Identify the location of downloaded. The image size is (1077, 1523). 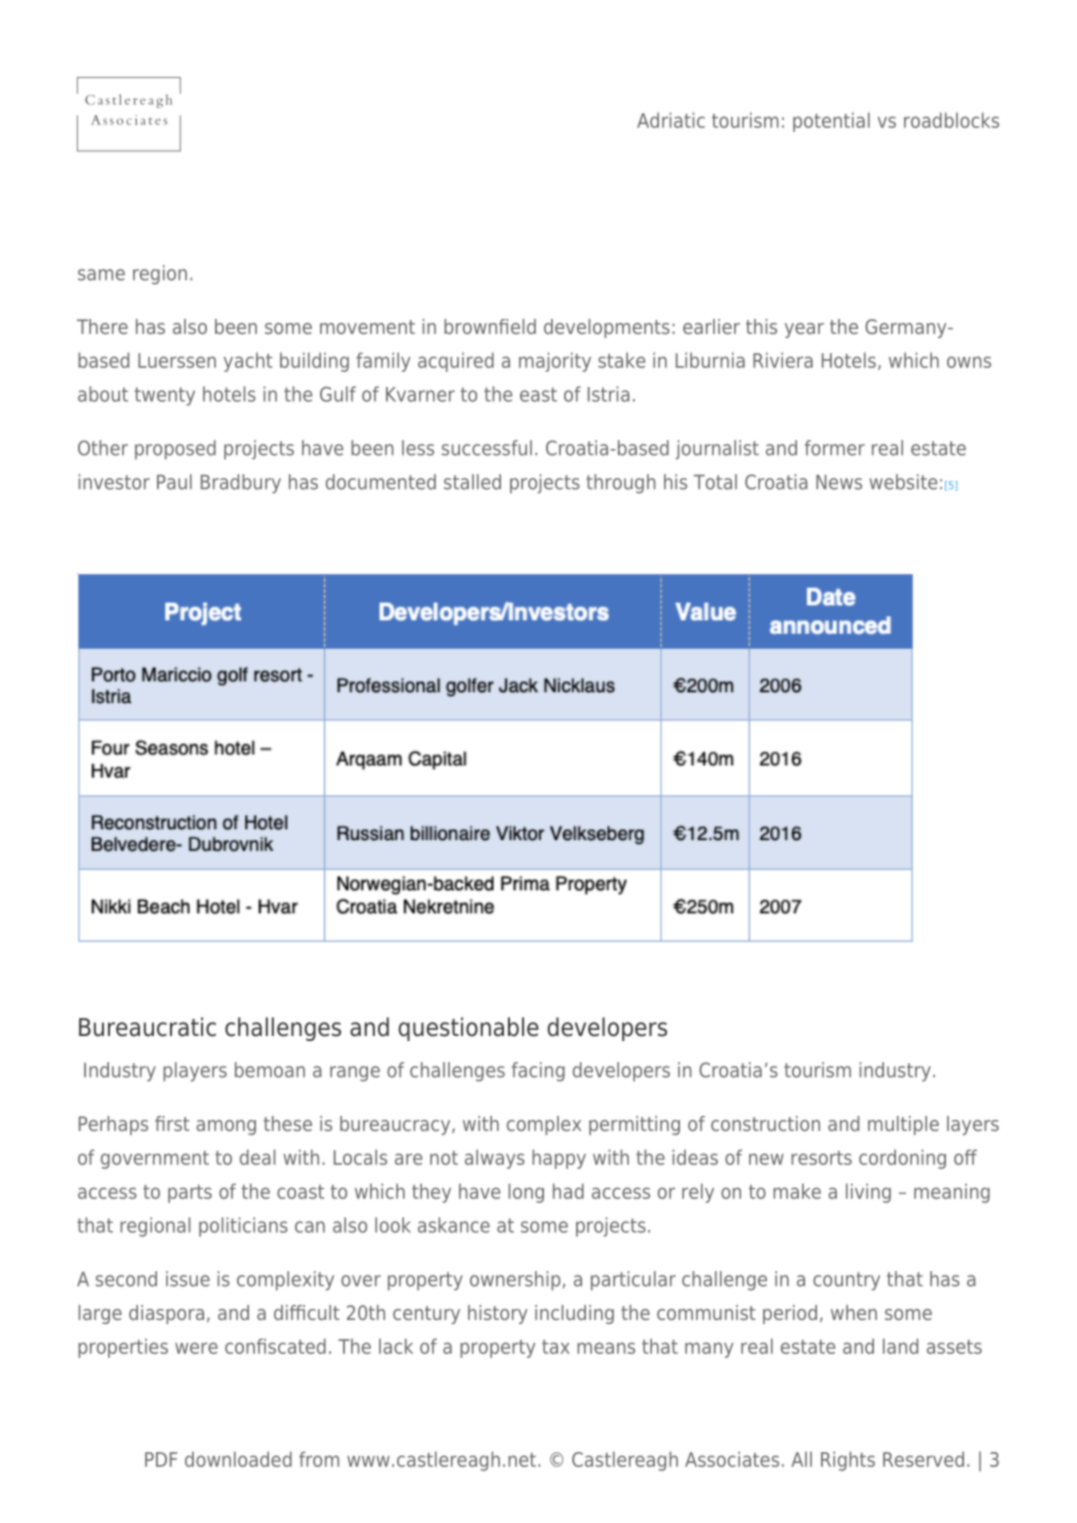
(238, 1459).
